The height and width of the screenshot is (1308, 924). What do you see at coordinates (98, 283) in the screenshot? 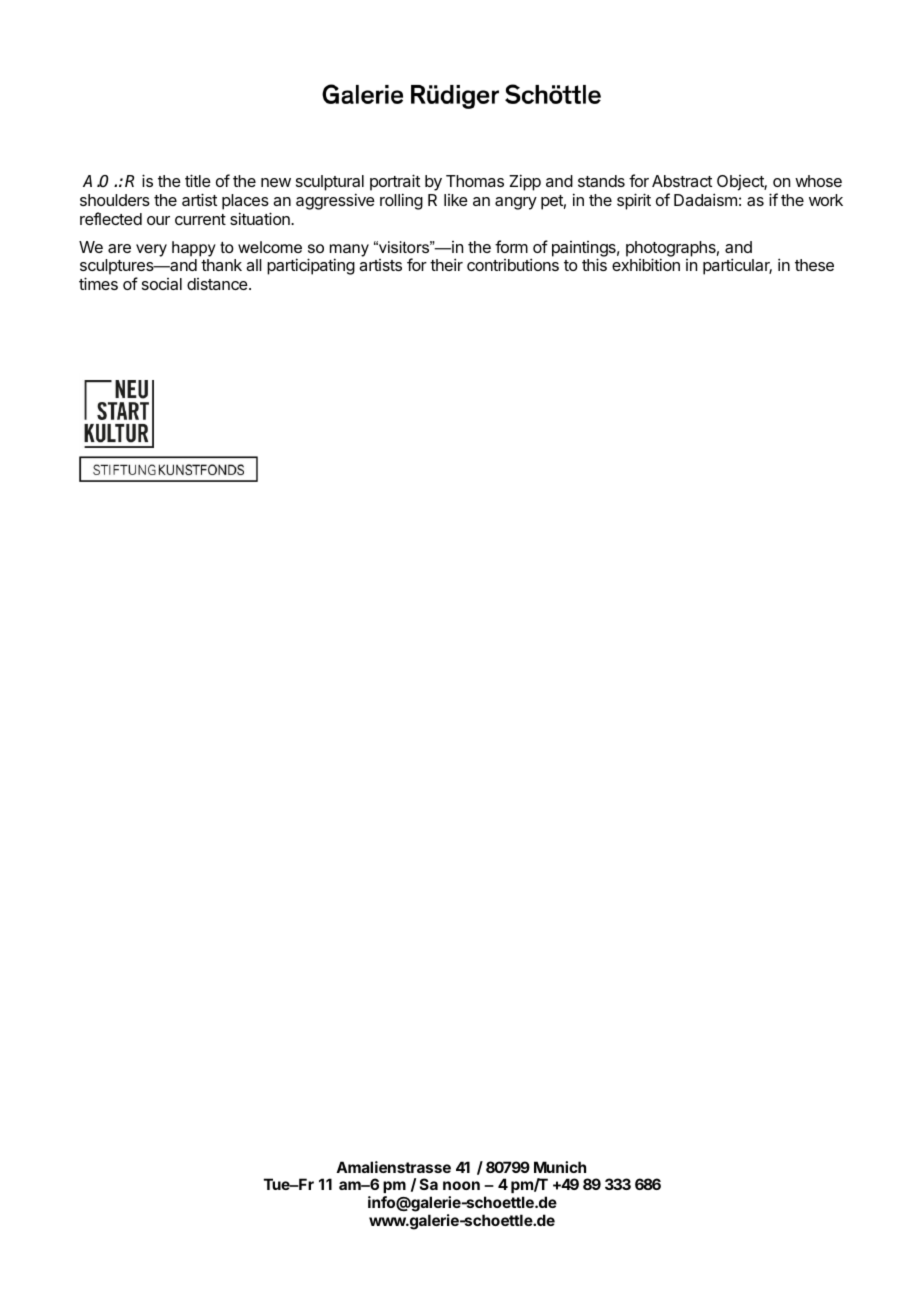
I see `times` at bounding box center [98, 283].
